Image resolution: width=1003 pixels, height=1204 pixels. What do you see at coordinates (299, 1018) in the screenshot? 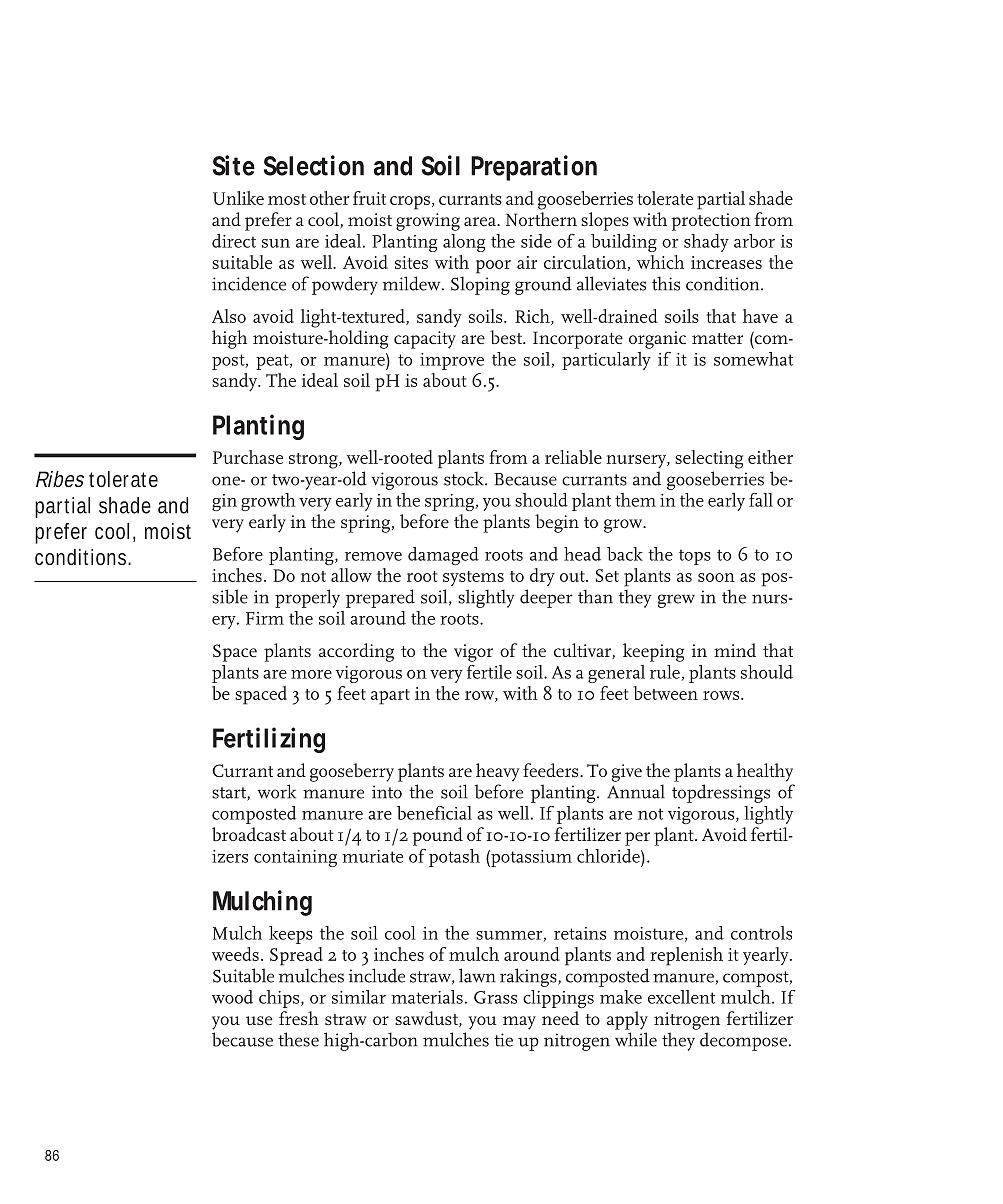
I see `fresh` at bounding box center [299, 1018].
